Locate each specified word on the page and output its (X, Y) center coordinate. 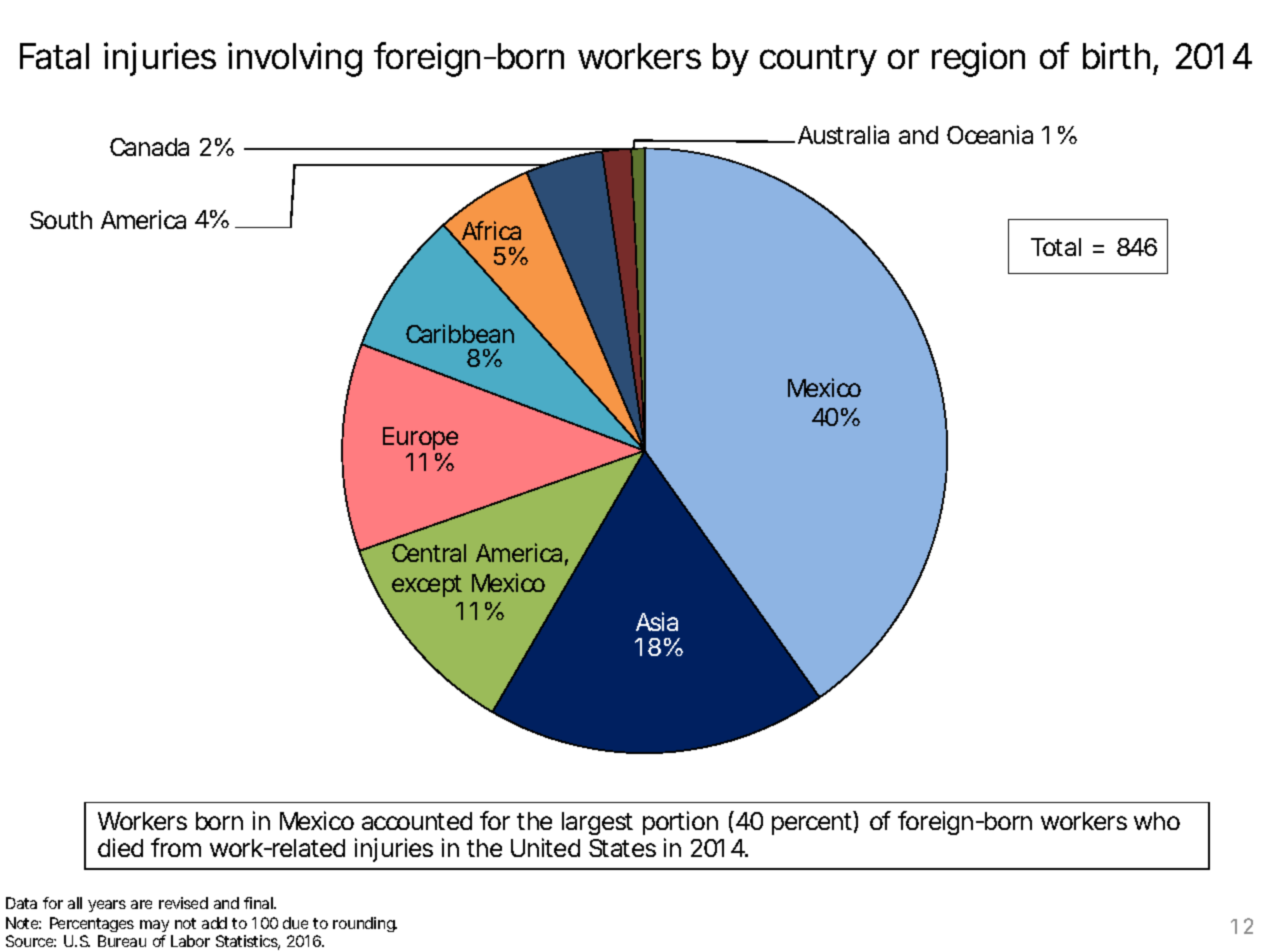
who (1157, 821)
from (176, 847)
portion (680, 825)
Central (429, 553)
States (622, 848)
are (141, 904)
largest (597, 823)
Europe (420, 440)
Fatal (54, 56)
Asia (657, 621)
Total (1056, 247)
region (978, 59)
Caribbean (460, 333)
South (61, 220)
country (818, 60)
